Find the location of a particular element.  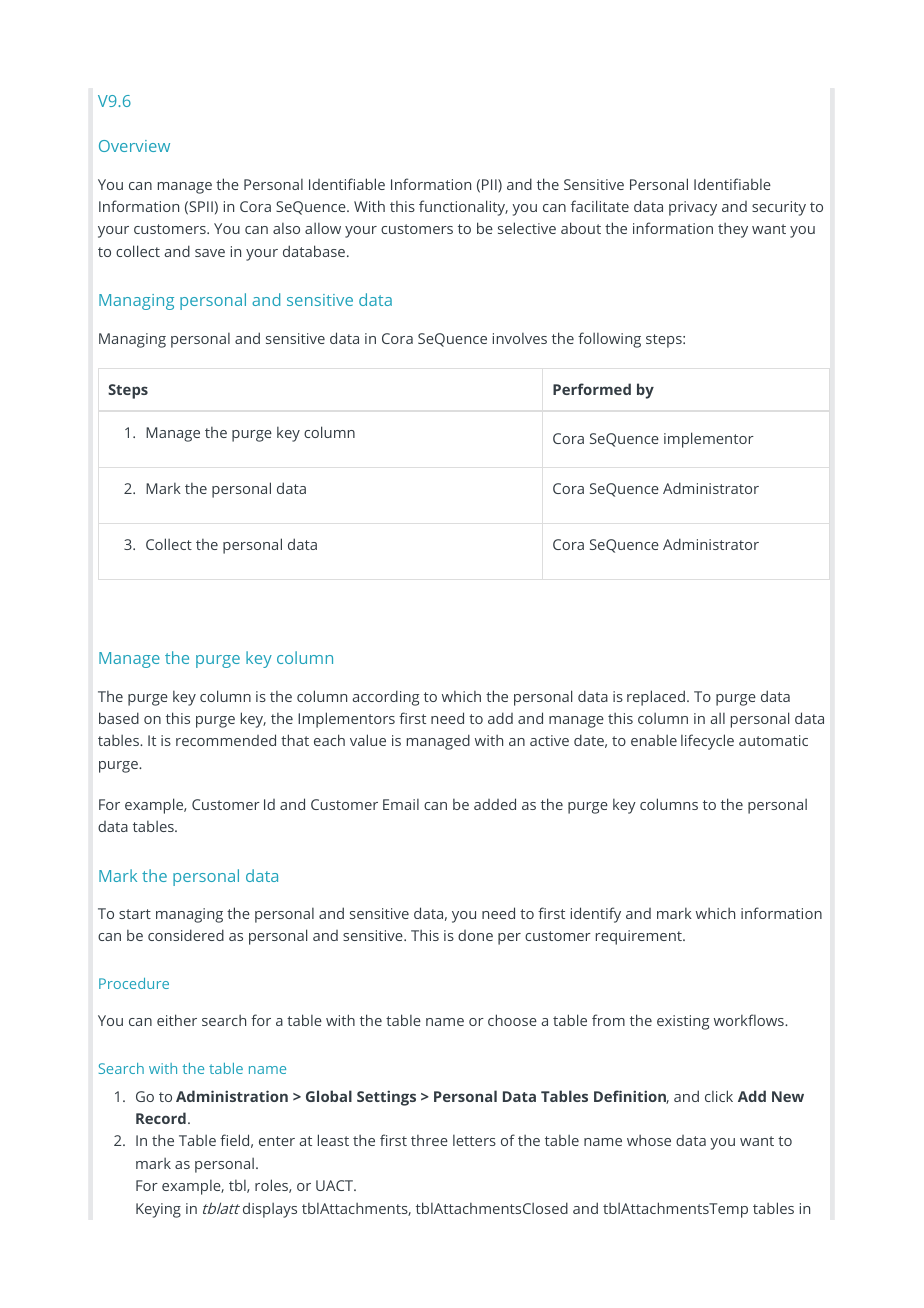

lifecycle is located at coordinates (707, 742).
